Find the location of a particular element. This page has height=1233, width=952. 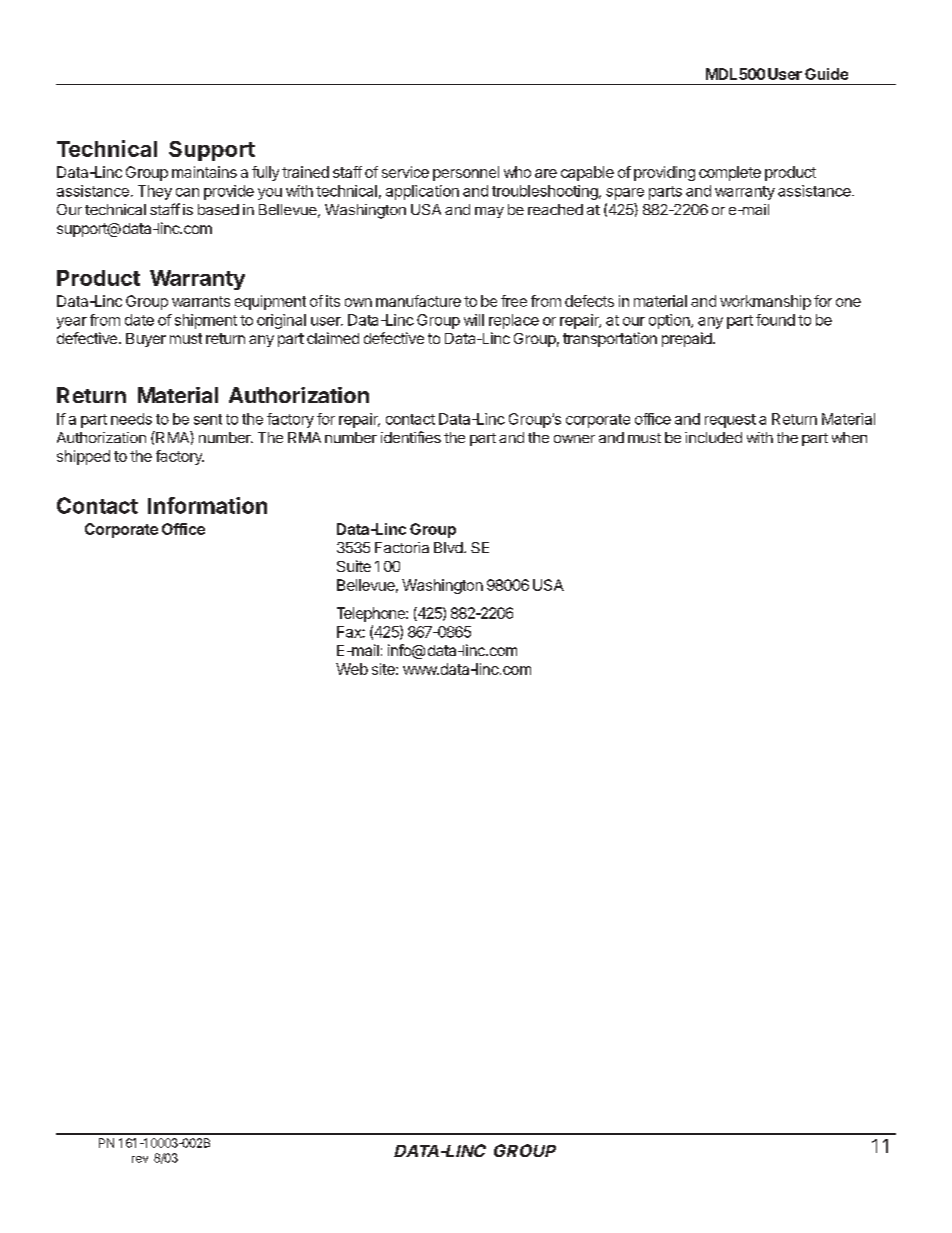

needs is located at coordinates (131, 419).
